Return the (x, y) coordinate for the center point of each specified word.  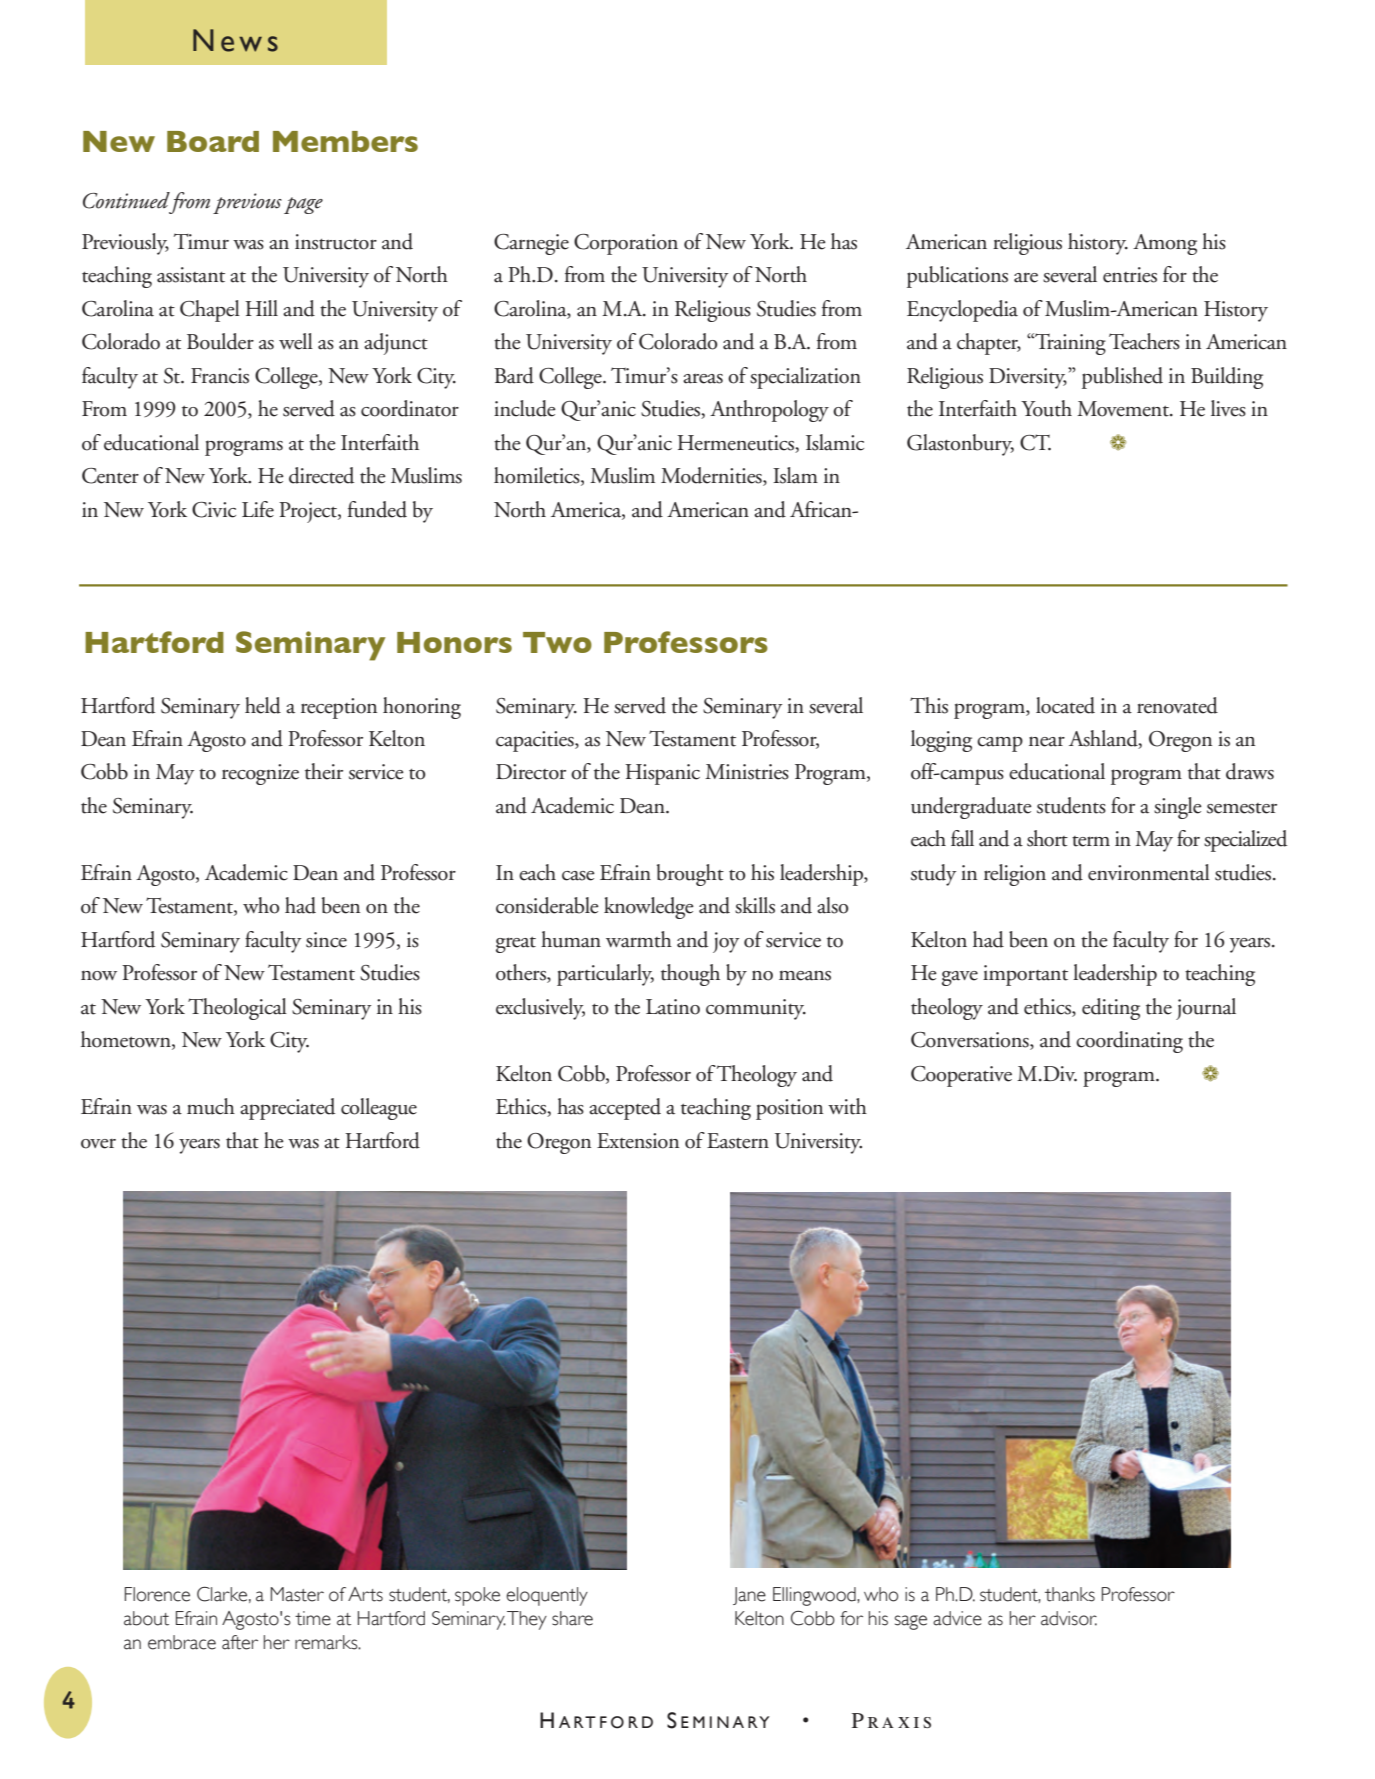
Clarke (222, 1594)
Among (1165, 244)
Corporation (626, 244)
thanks (1070, 1594)
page (303, 205)
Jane (749, 1596)
